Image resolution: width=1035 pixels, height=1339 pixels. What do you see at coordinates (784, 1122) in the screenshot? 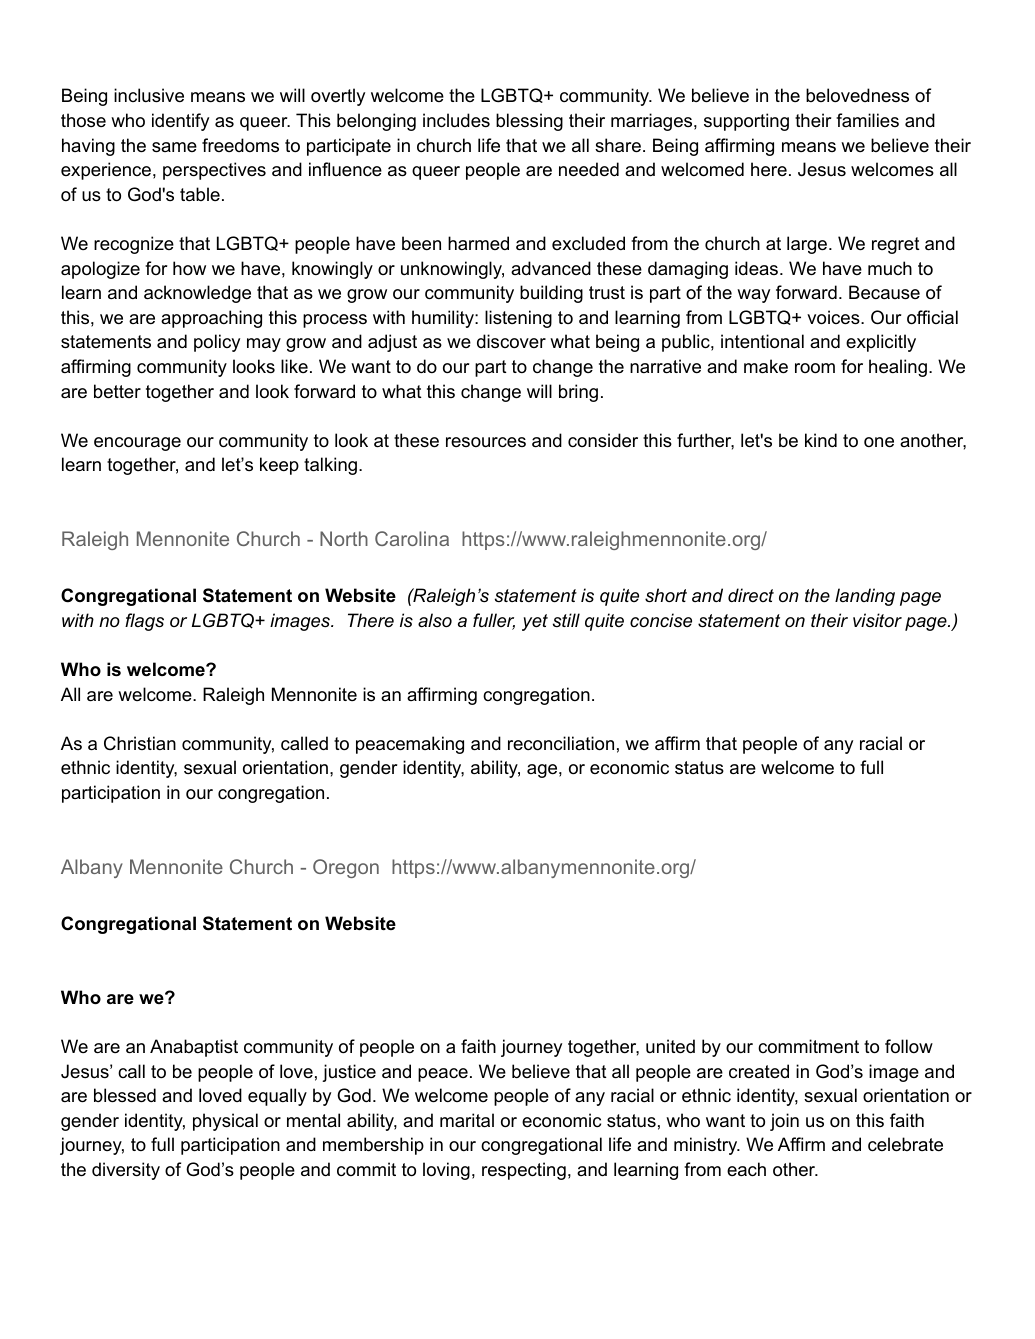
I see `join` at bounding box center [784, 1122].
